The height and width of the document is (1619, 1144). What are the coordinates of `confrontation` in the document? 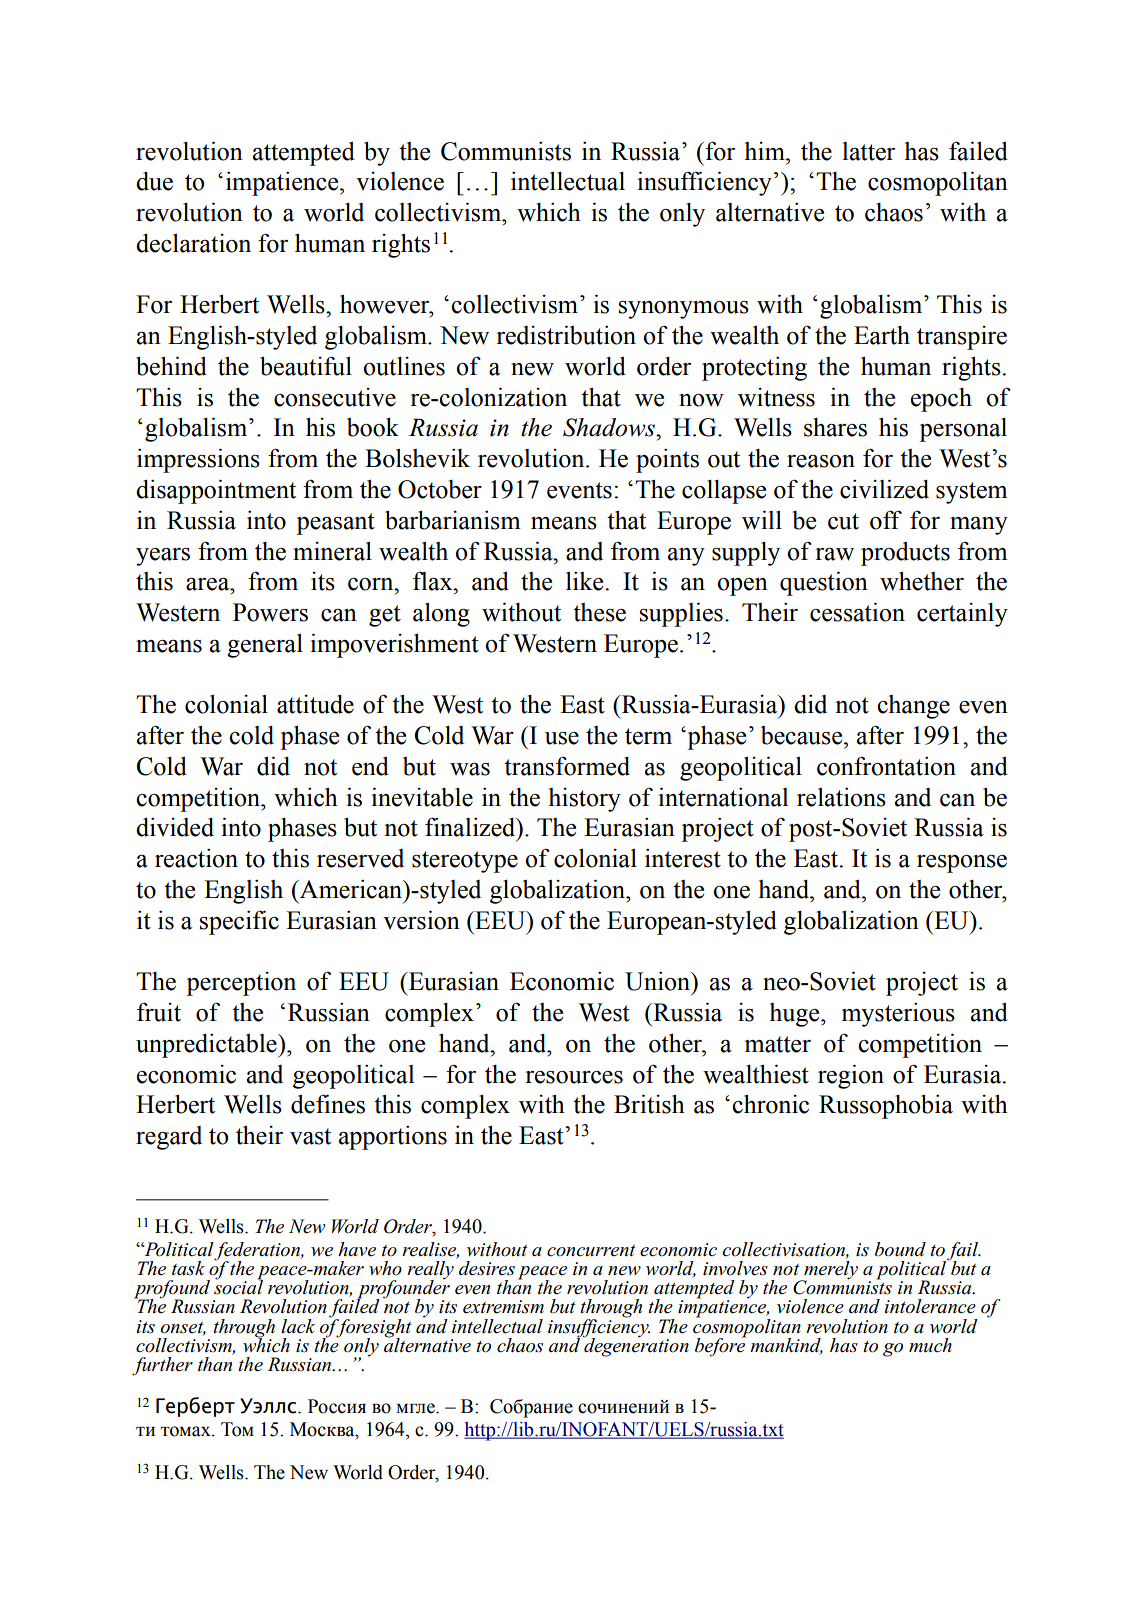 It's located at (886, 766).
